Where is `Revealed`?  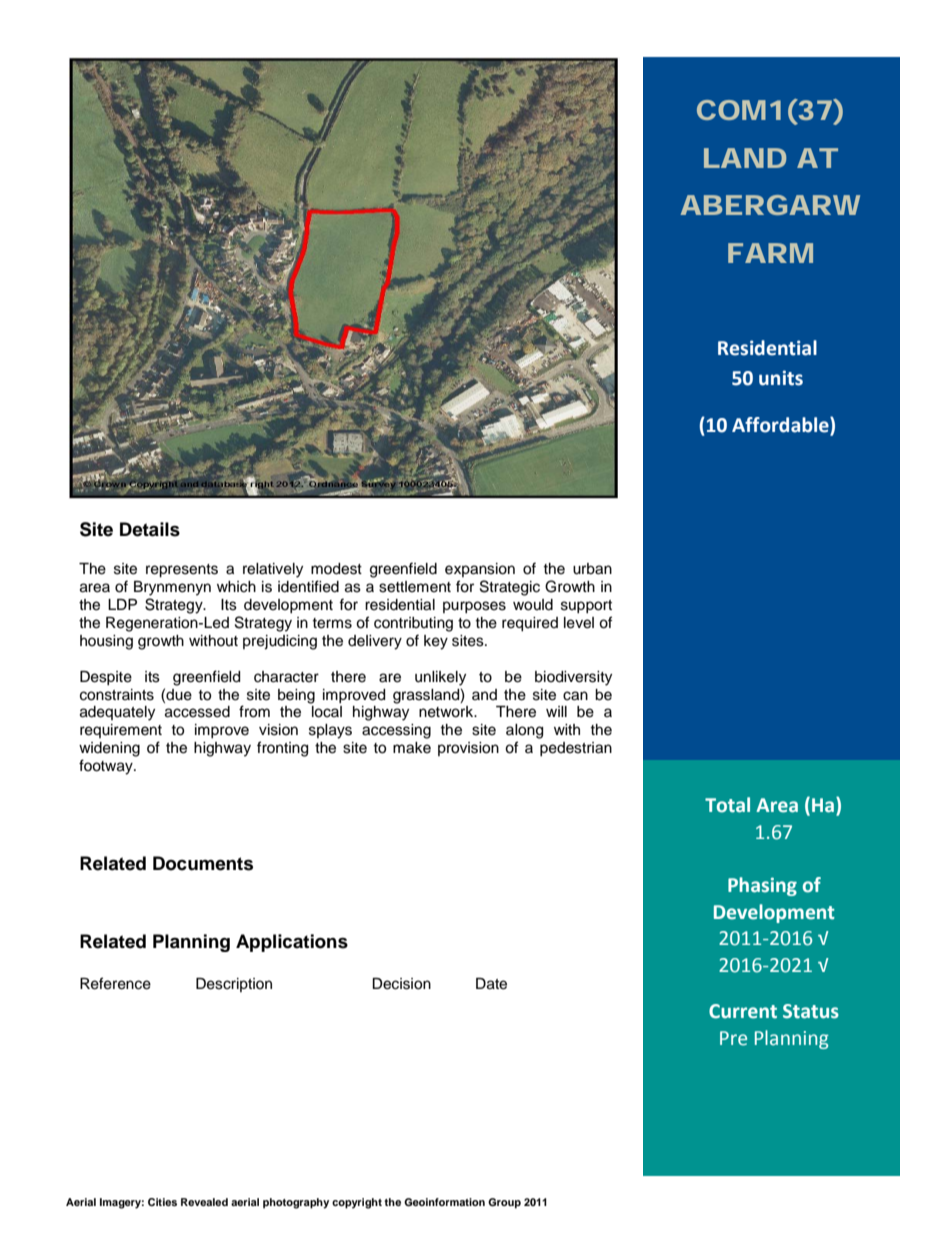 Revealed is located at coordinates (204, 1202).
